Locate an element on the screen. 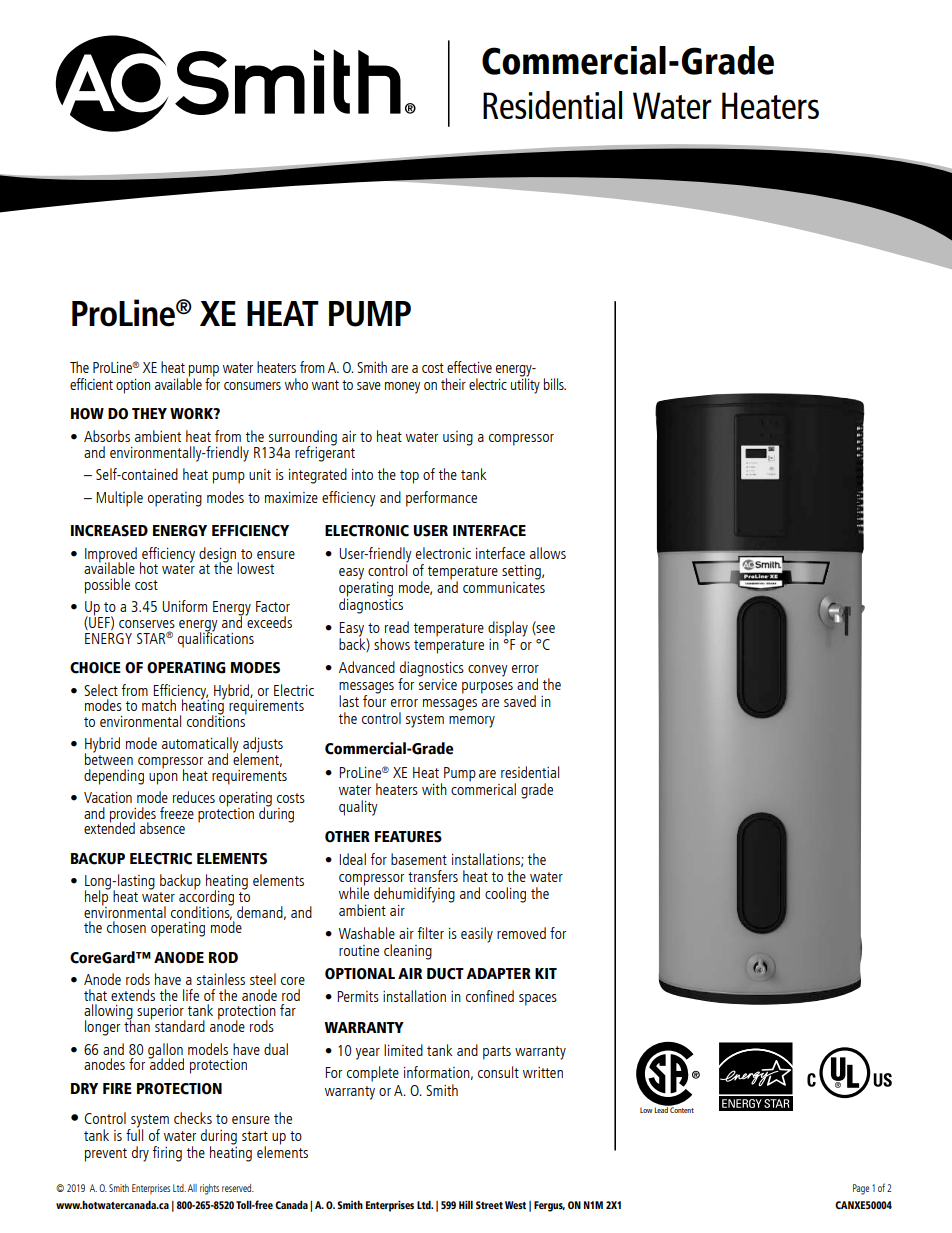 Image resolution: width=952 pixels, height=1233 pixels. ADAPTER is located at coordinates (498, 973).
